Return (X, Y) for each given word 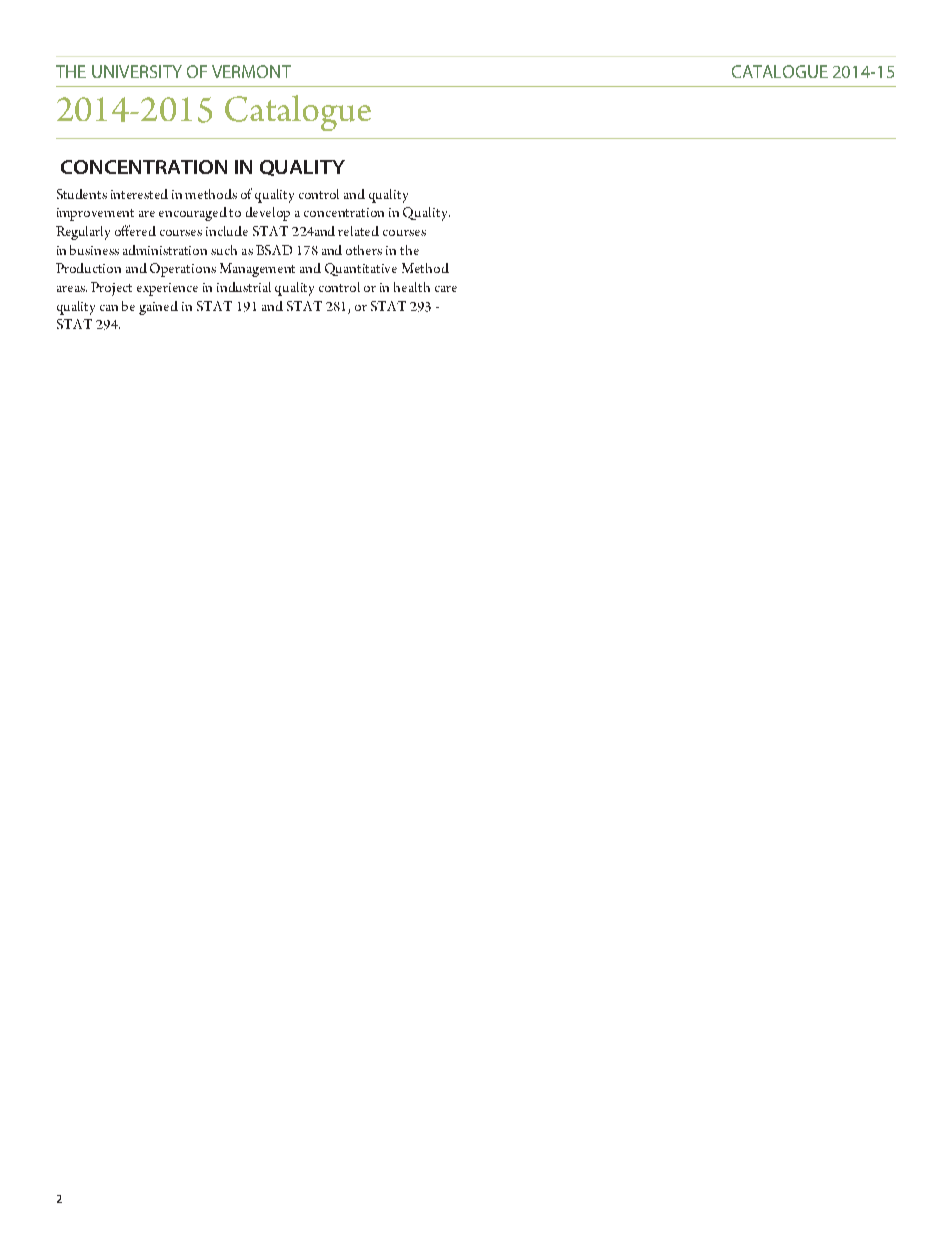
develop (268, 214)
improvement (95, 214)
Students (82, 194)
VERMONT (251, 71)
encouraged (194, 214)
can (109, 308)
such (224, 250)
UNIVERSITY (137, 71)
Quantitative (361, 269)
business (94, 250)
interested (139, 194)
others (364, 250)
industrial (244, 287)
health (412, 287)
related (358, 231)
